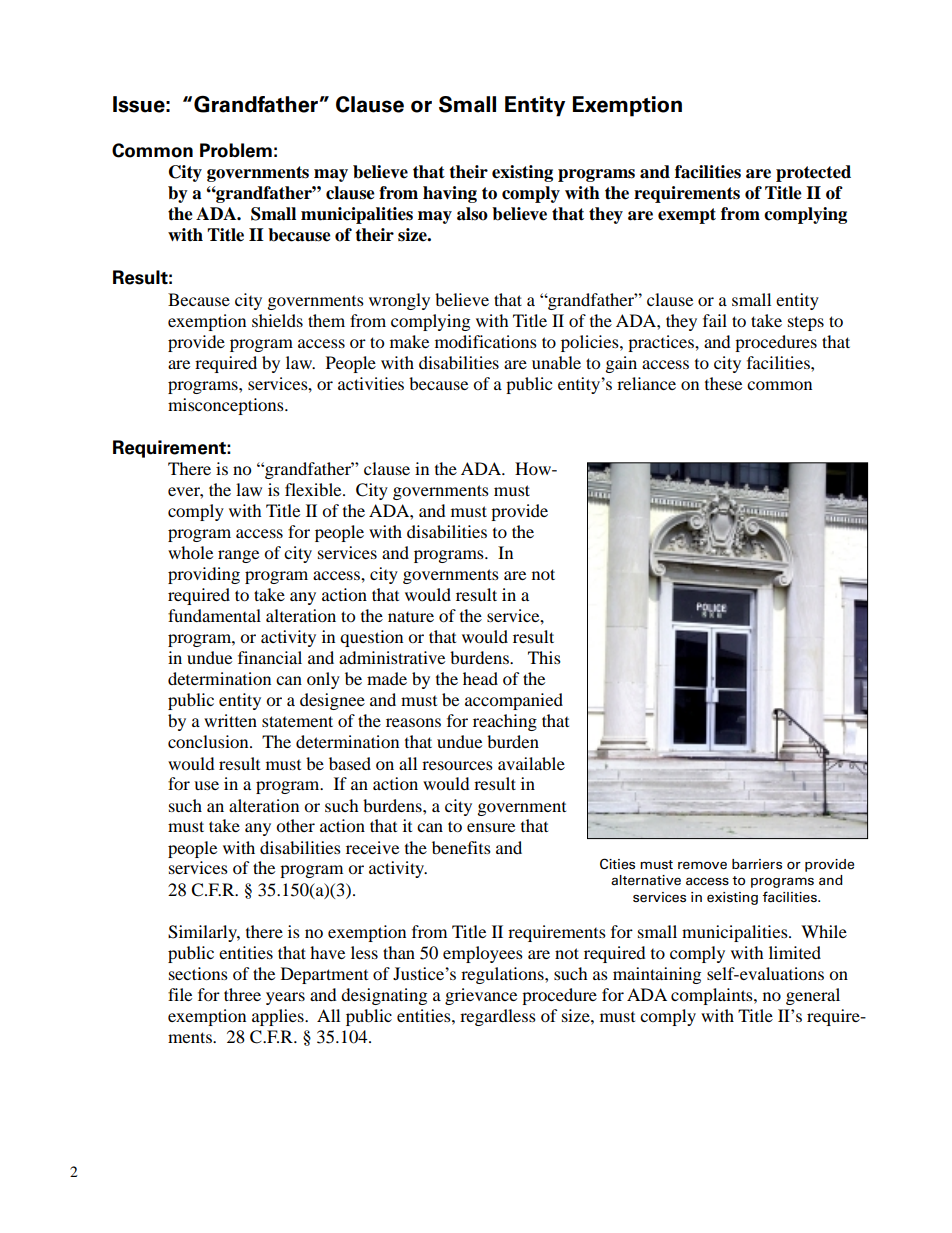  I want to click on these, so click(723, 383).
